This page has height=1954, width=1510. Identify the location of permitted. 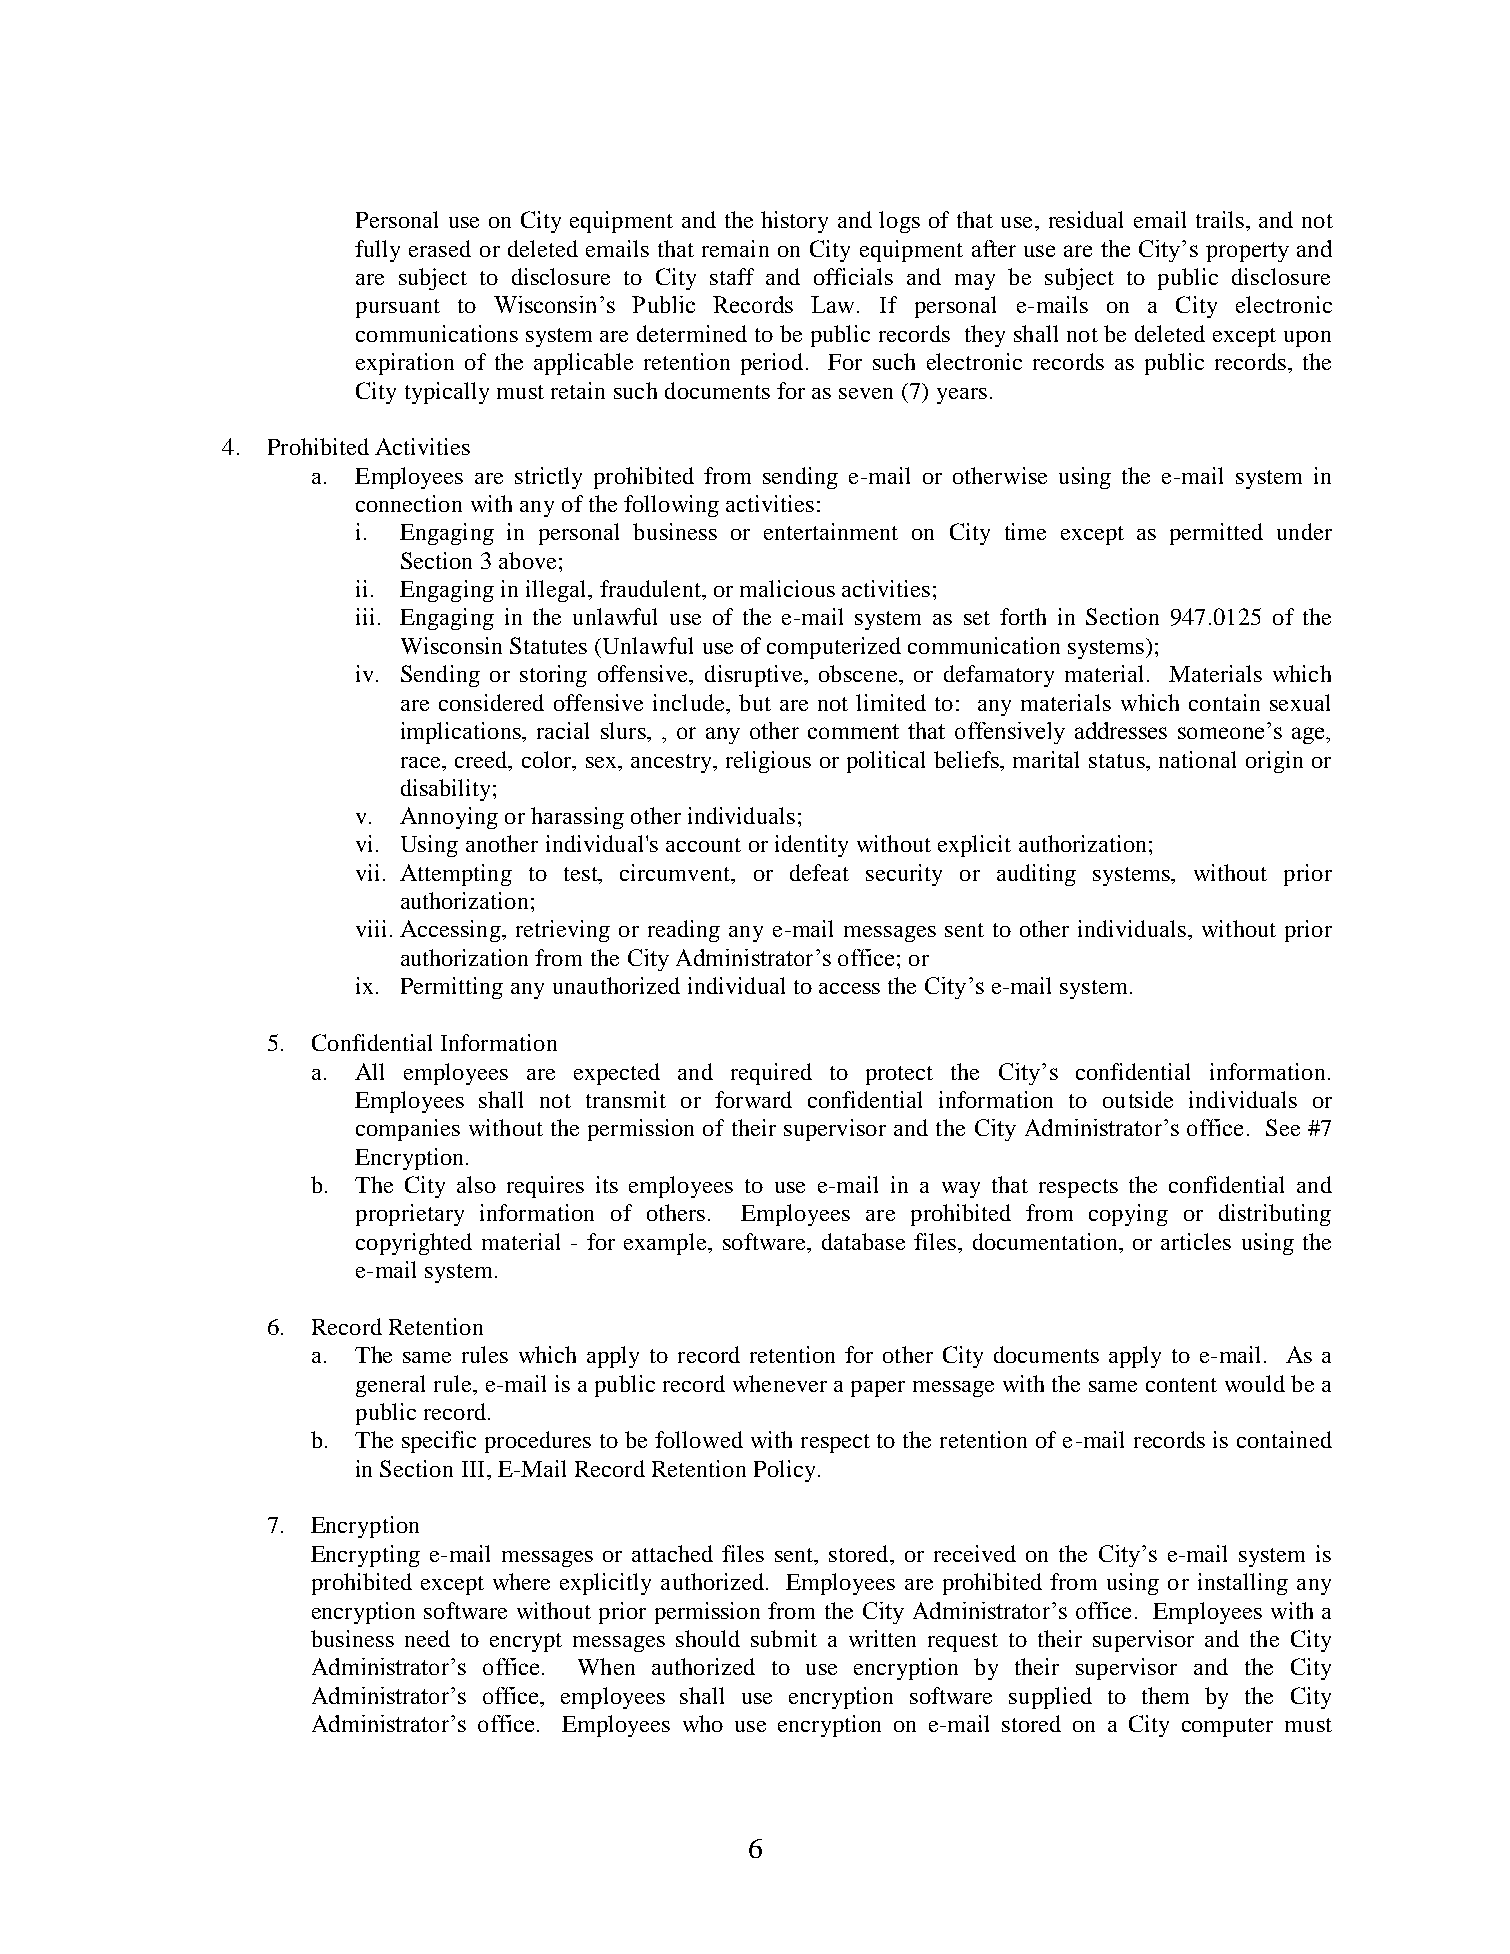
(1216, 534).
